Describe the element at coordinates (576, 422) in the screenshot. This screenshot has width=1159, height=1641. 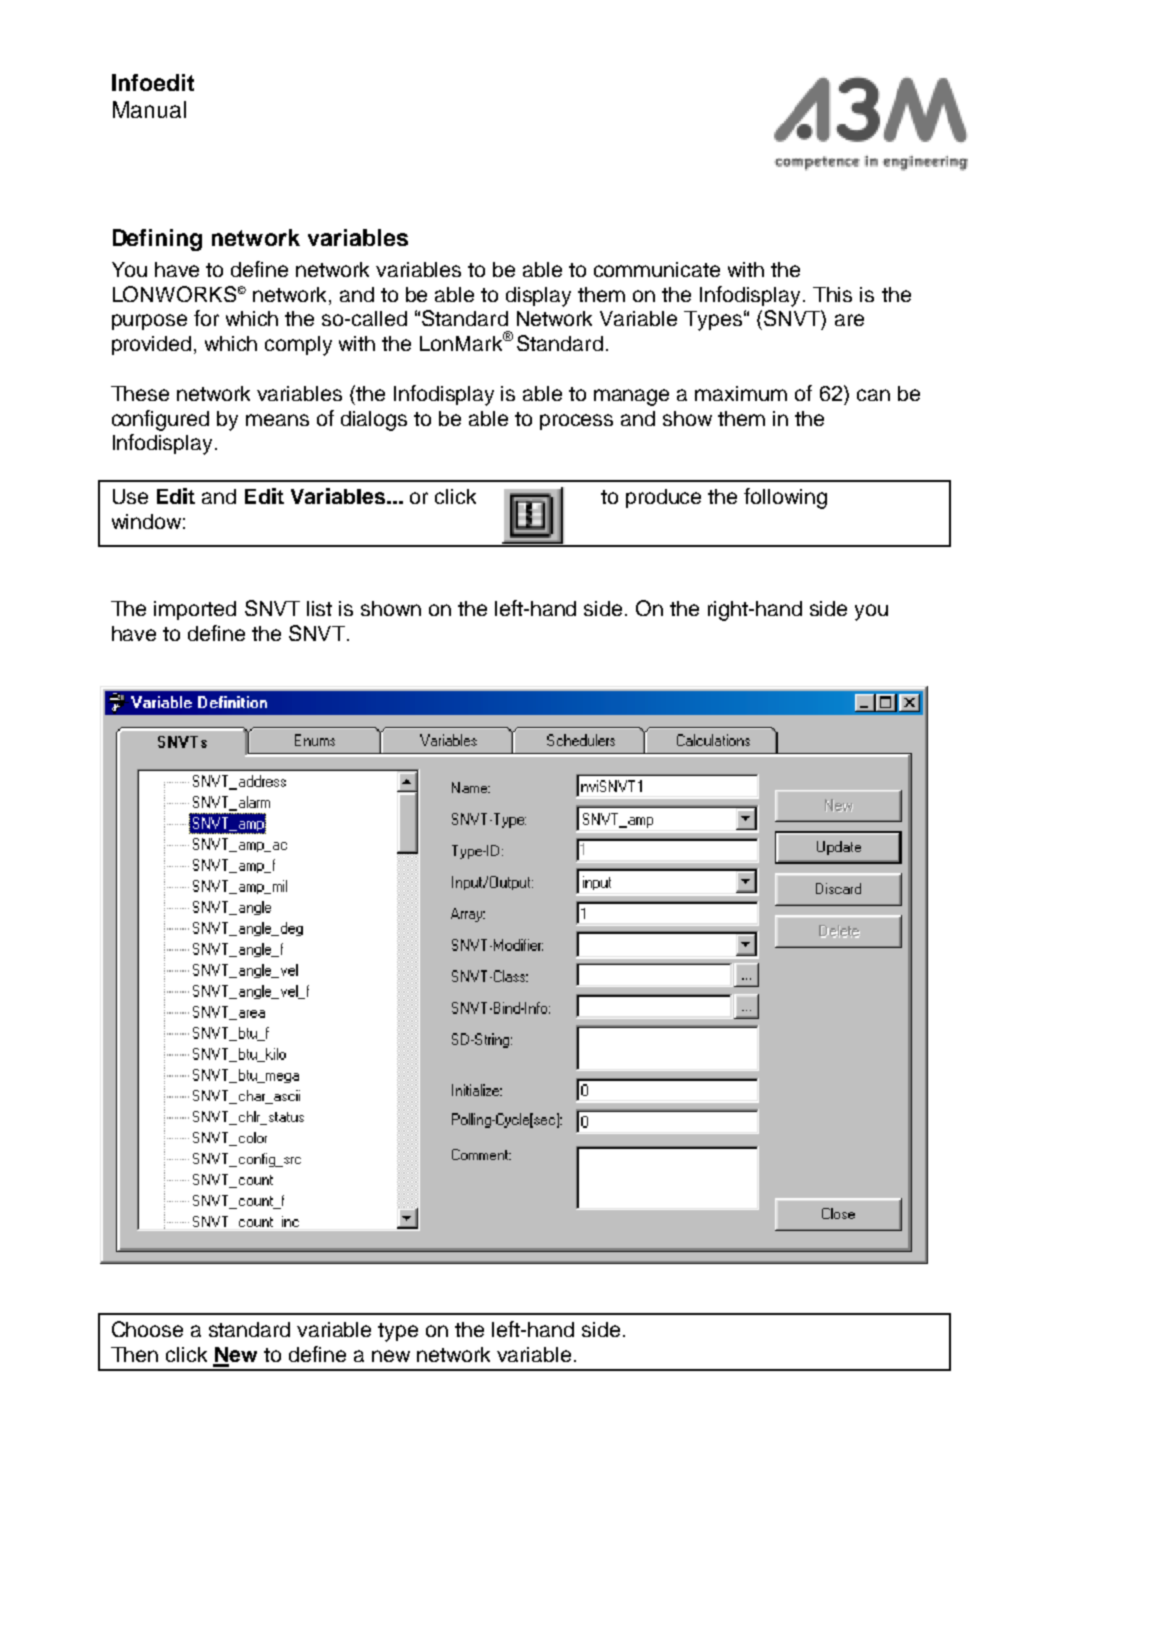
I see `process` at that location.
